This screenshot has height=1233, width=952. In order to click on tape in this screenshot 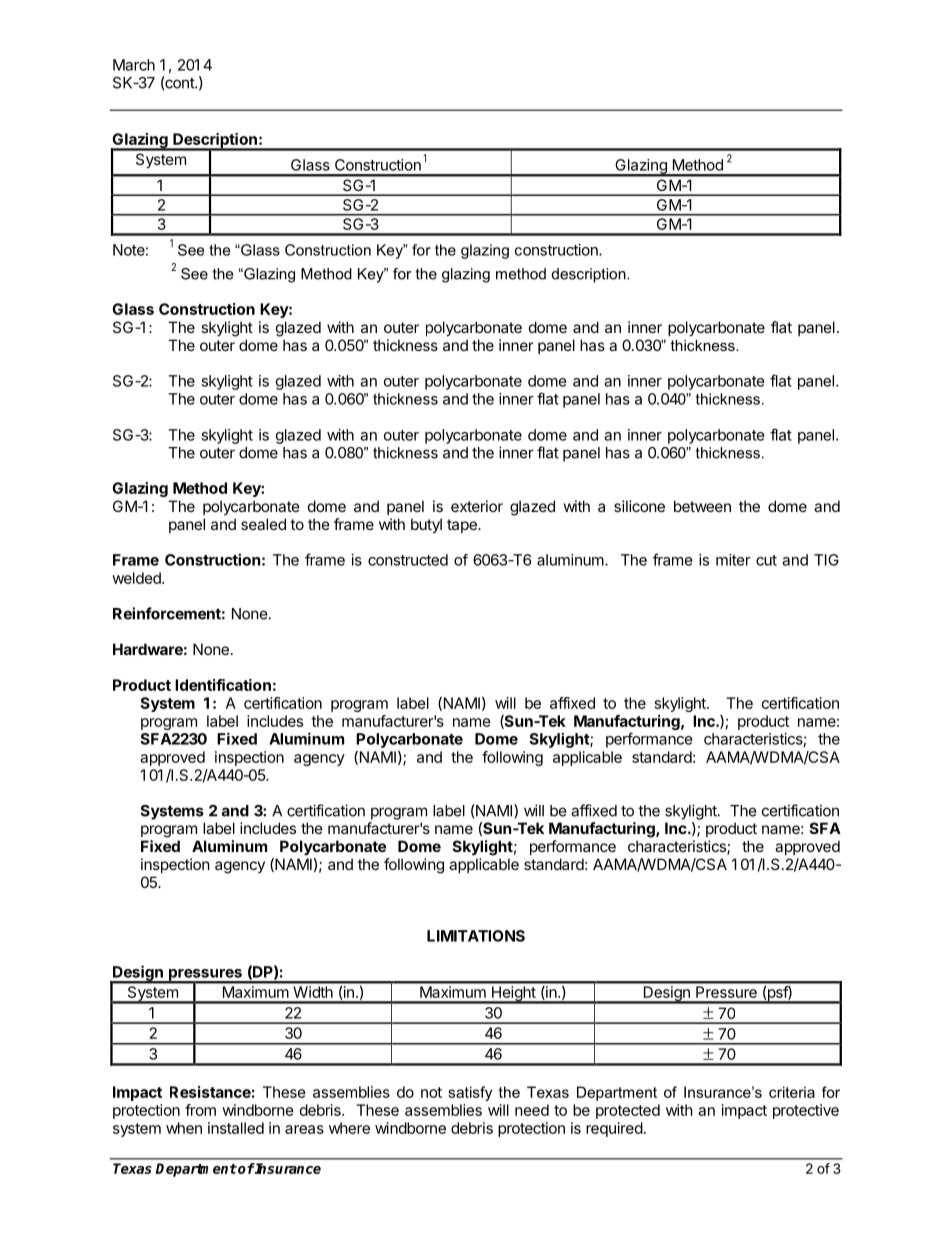, I will do `click(463, 526)`.
